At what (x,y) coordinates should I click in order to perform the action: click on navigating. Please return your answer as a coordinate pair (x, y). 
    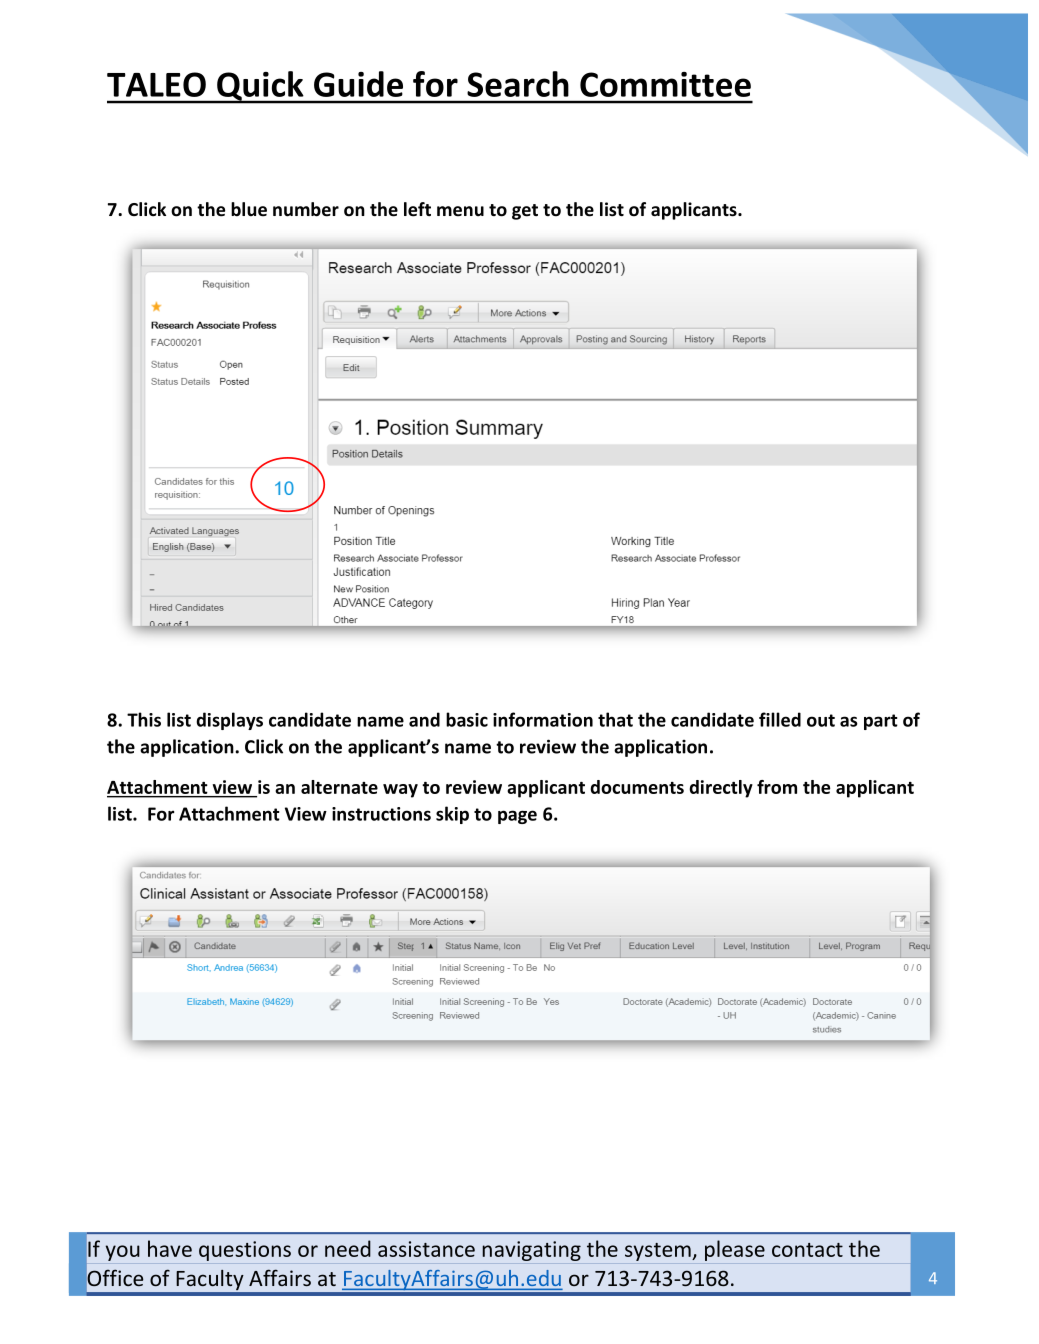
    Looking at the image, I should click on (531, 1251).
